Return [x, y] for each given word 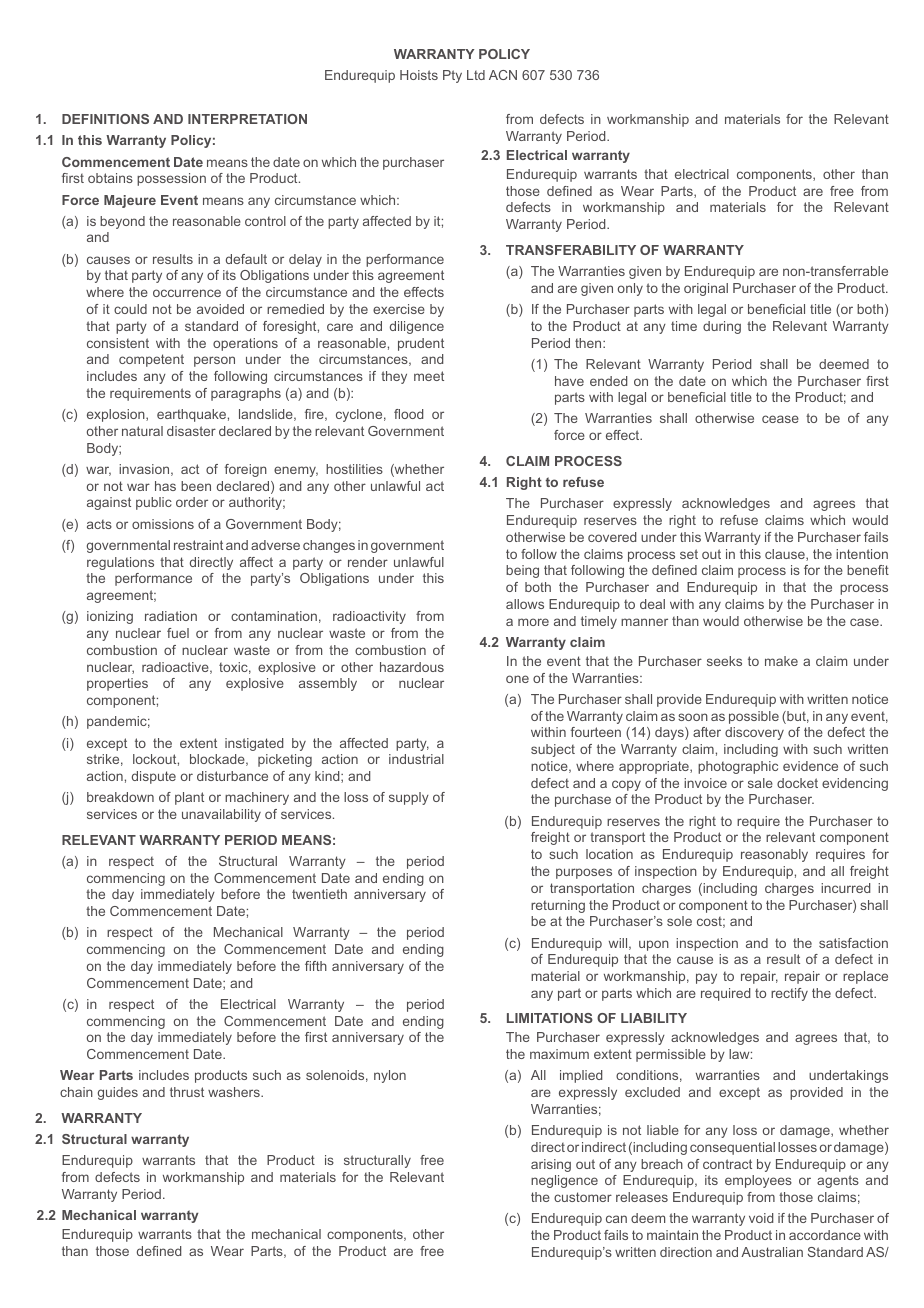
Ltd [476, 75]
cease [780, 419]
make [781, 661]
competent [151, 360]
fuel [178, 633]
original [706, 289]
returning [558, 906]
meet [429, 376]
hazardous [412, 667]
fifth [316, 966]
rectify [789, 994]
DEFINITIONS [105, 119]
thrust [187, 1092]
